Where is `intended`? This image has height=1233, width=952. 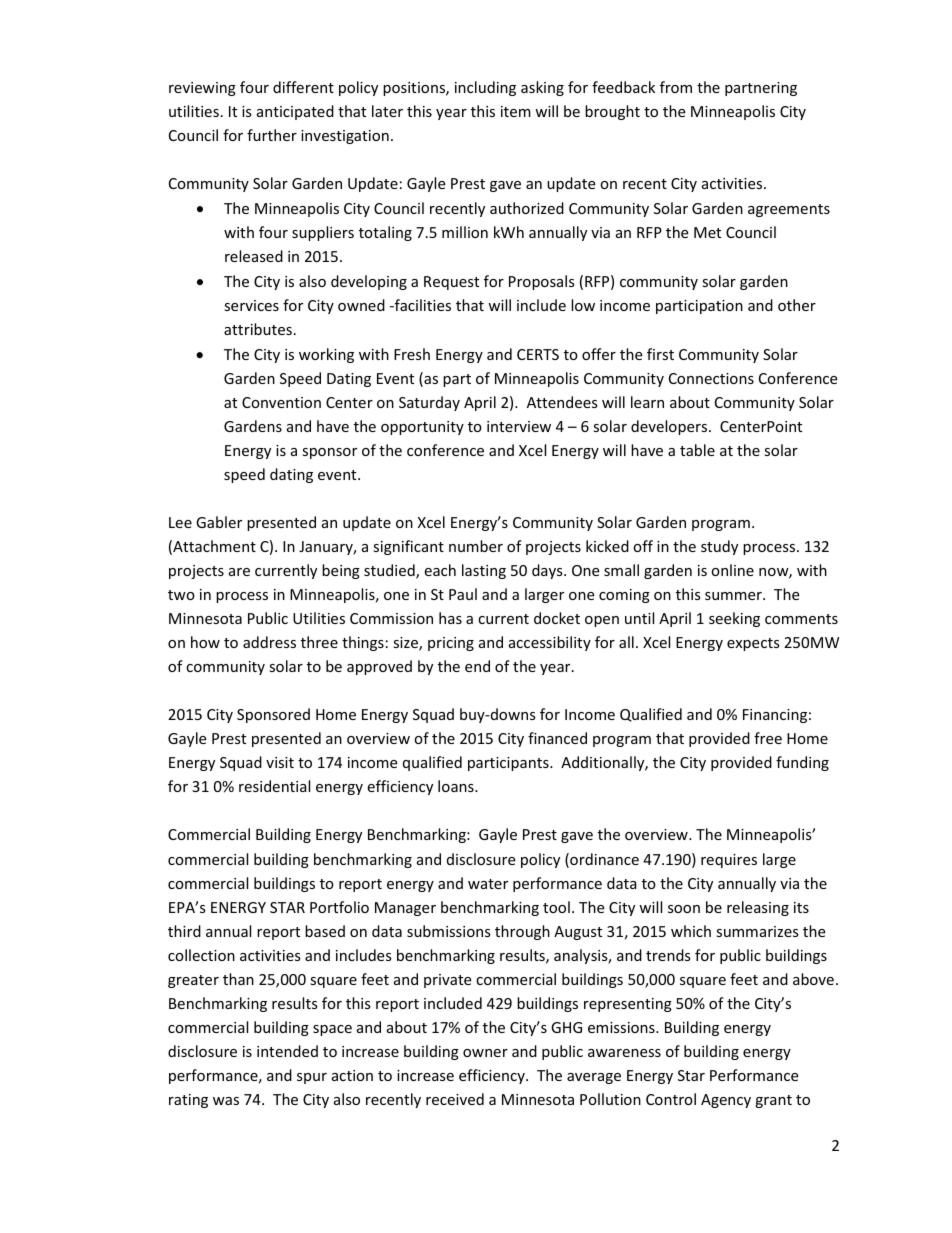 intended is located at coordinates (287, 1051).
